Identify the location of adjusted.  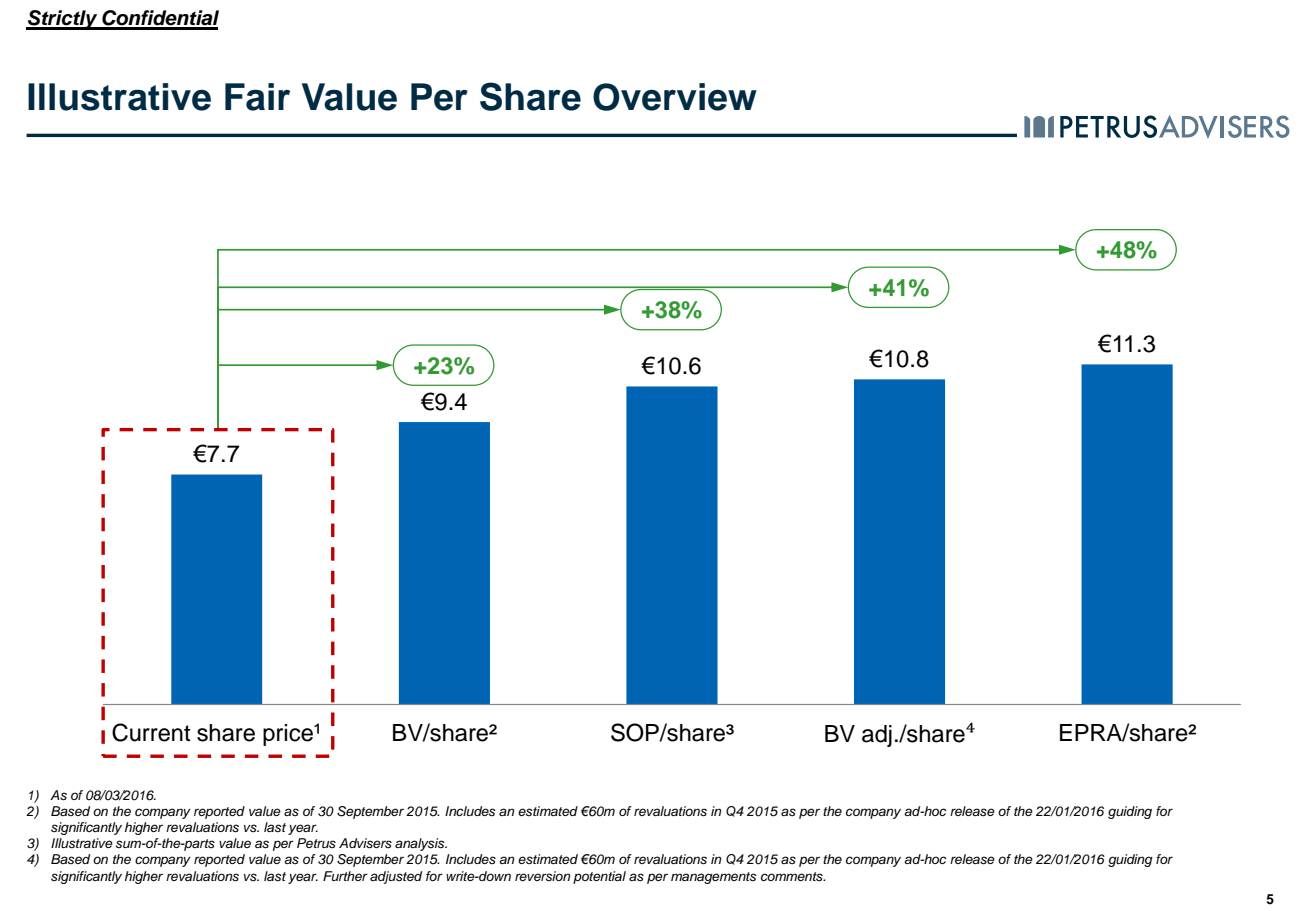
(396, 877).
